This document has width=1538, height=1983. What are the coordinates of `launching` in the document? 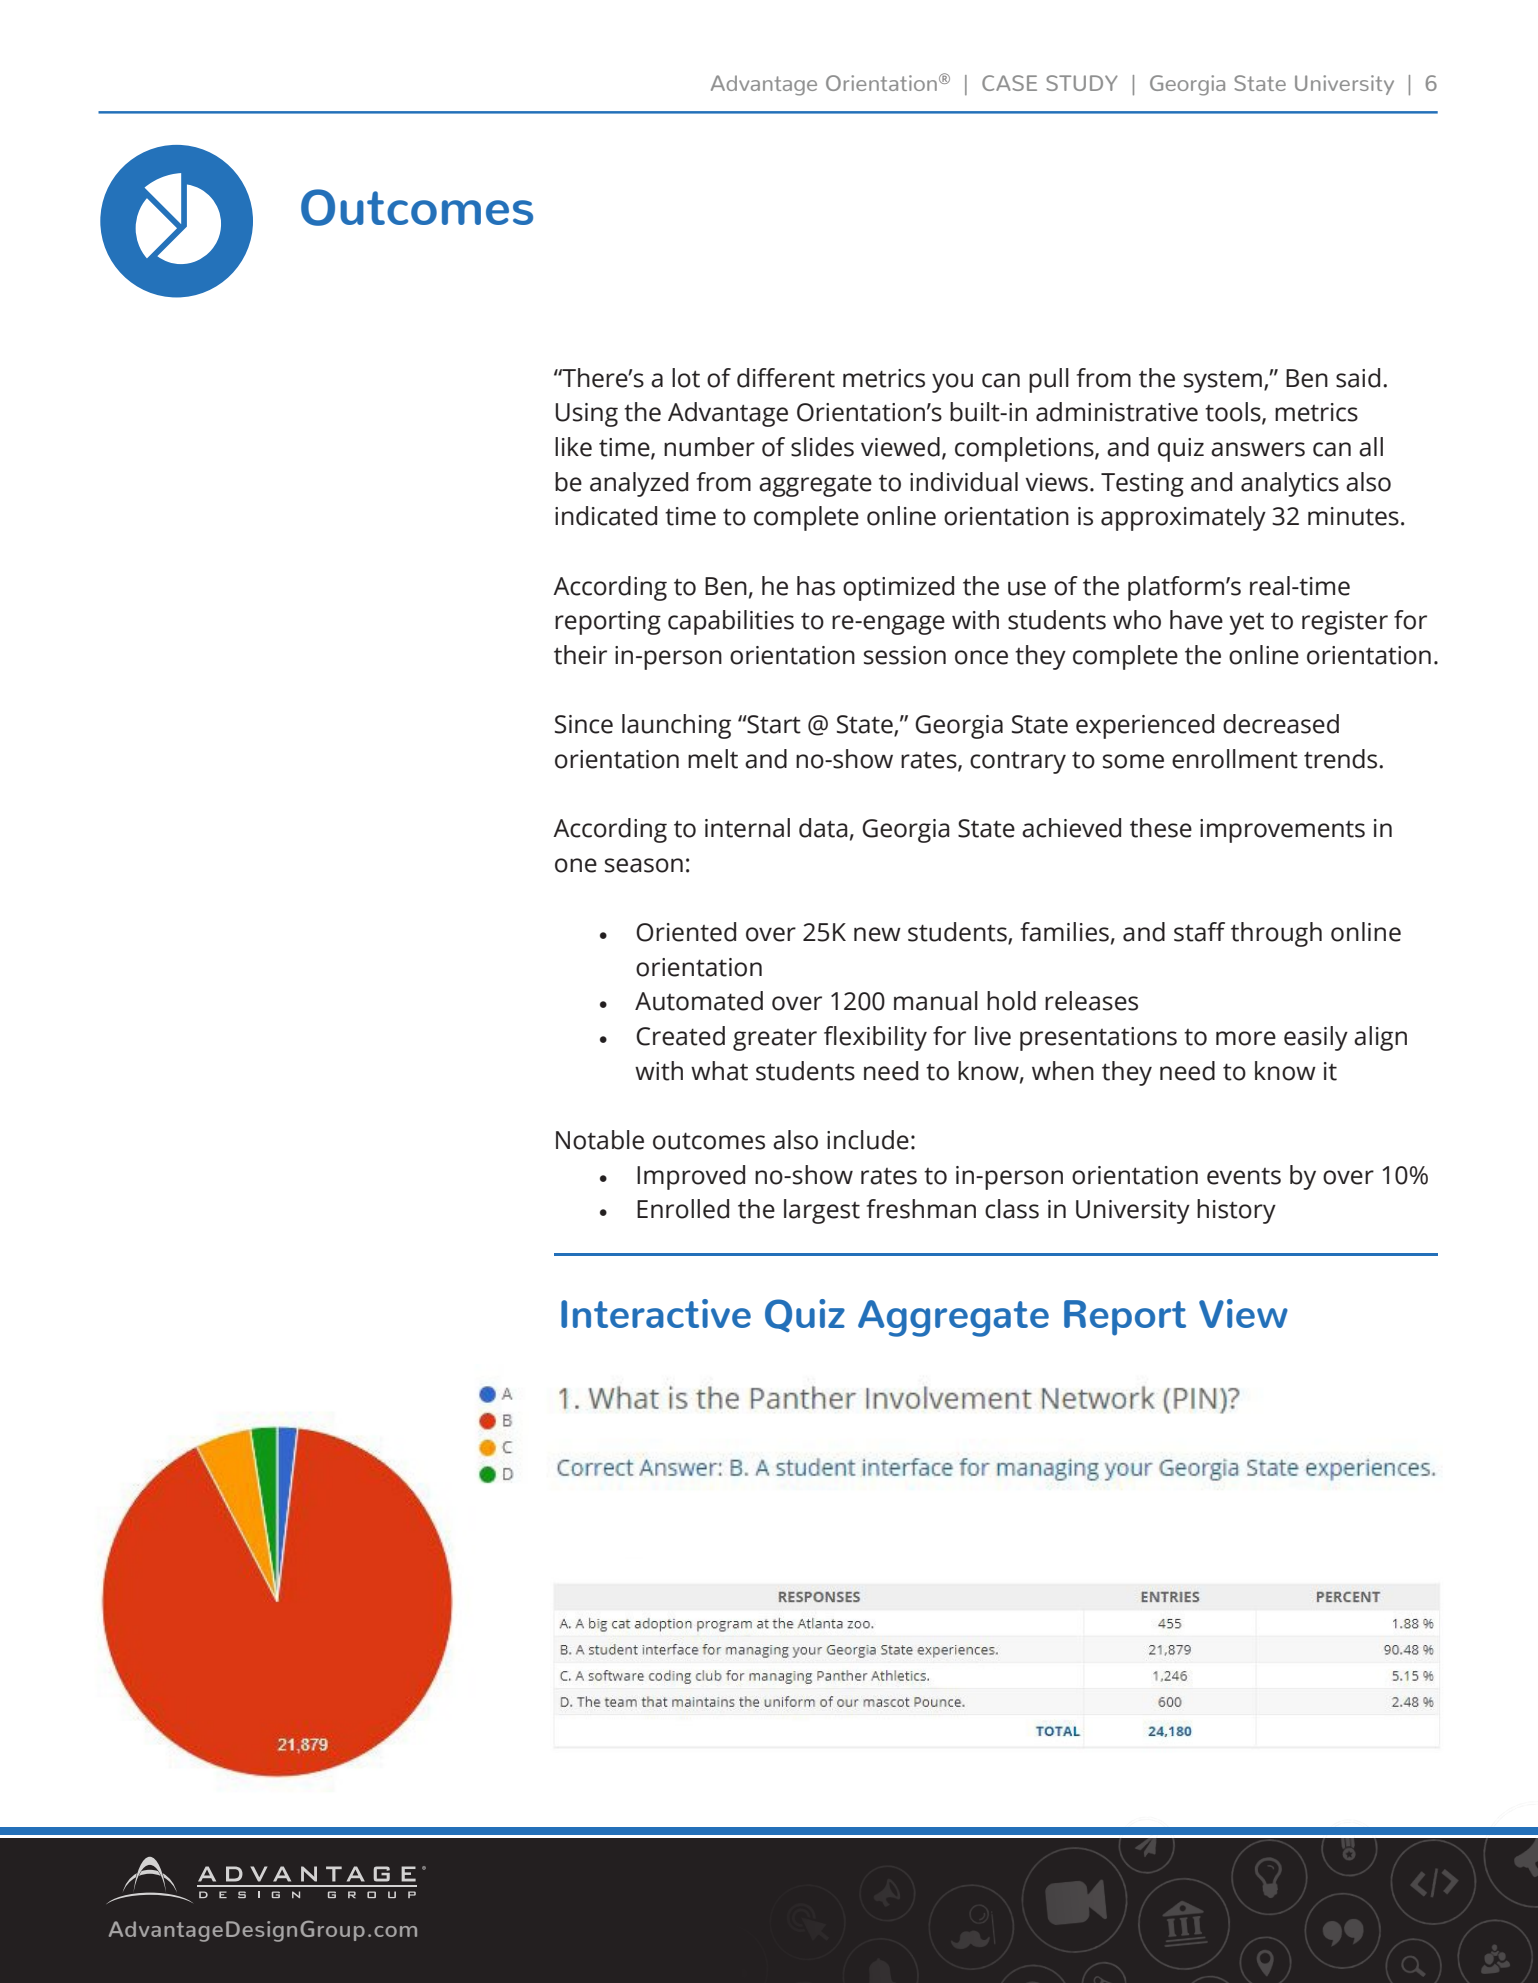 It's located at (676, 726).
